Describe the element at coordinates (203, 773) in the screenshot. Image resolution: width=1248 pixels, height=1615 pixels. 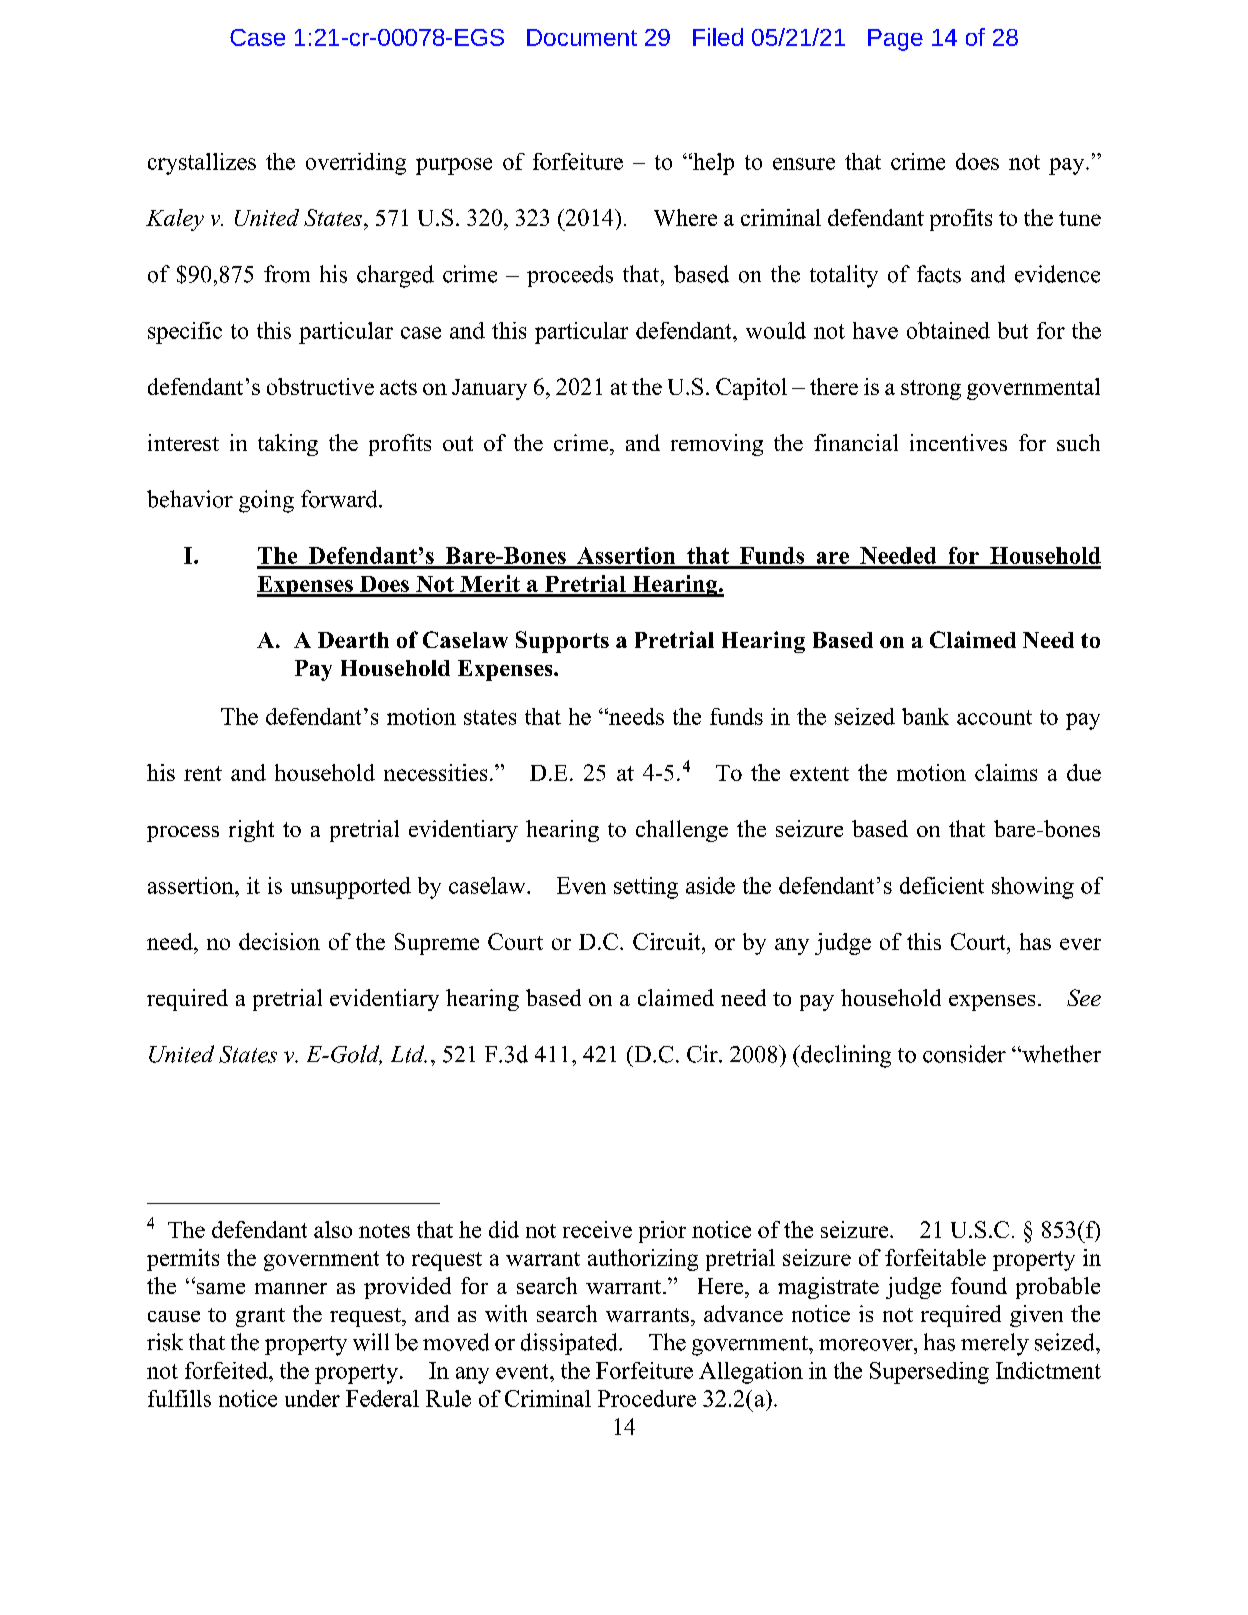
I see `rent` at that location.
